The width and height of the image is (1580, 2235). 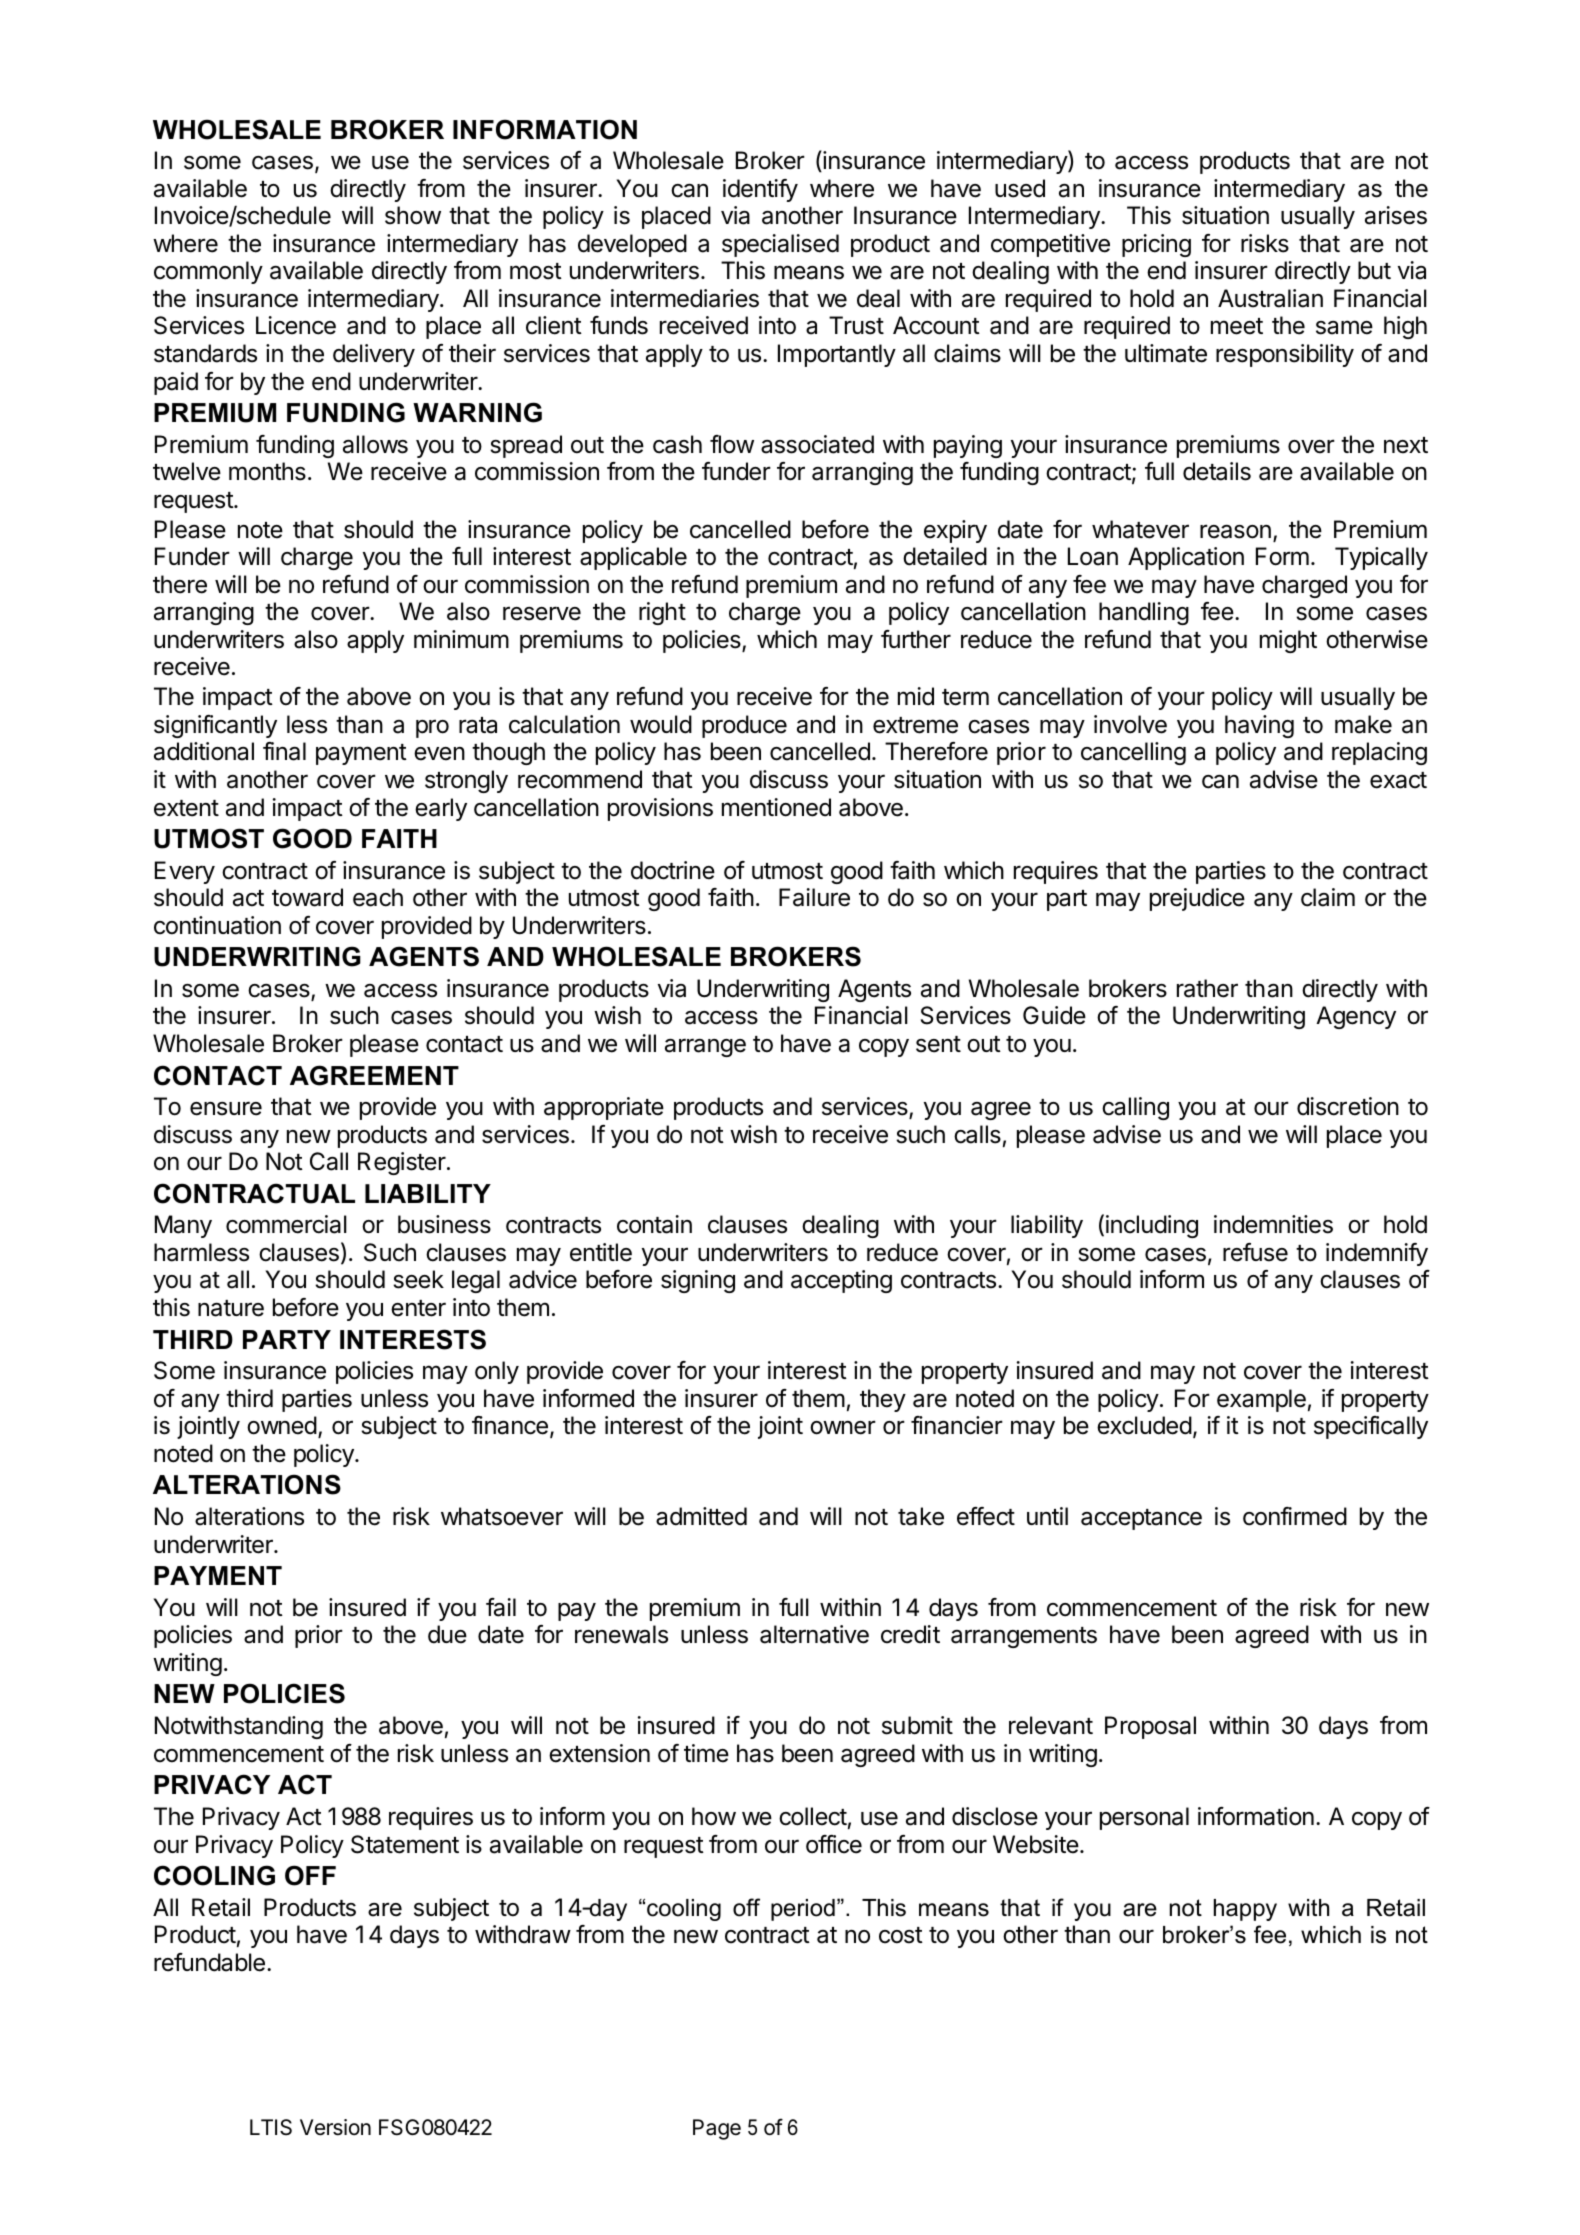 I want to click on Version, so click(x=335, y=2127).
